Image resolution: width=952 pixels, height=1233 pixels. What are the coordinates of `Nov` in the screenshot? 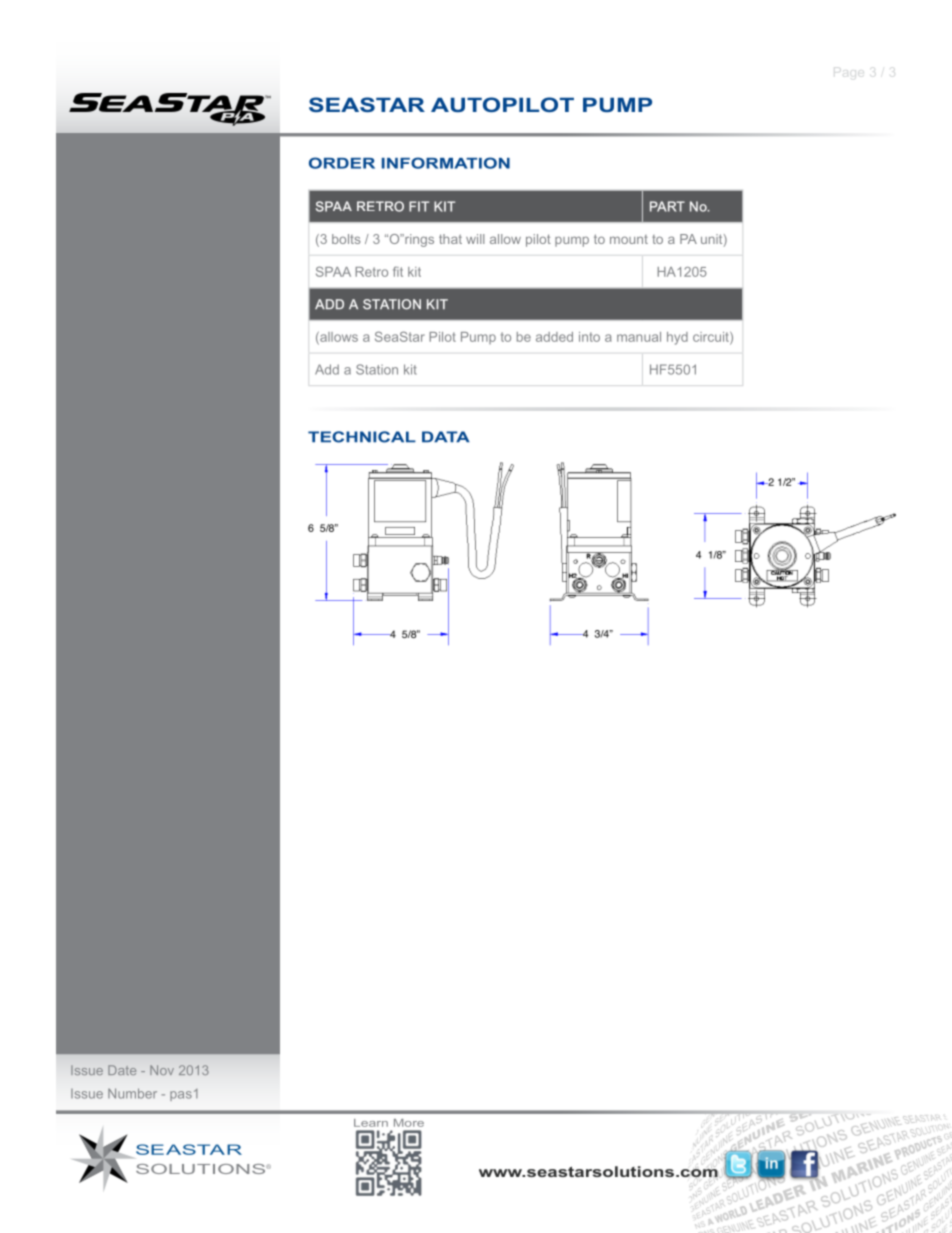 It's located at (162, 1070).
